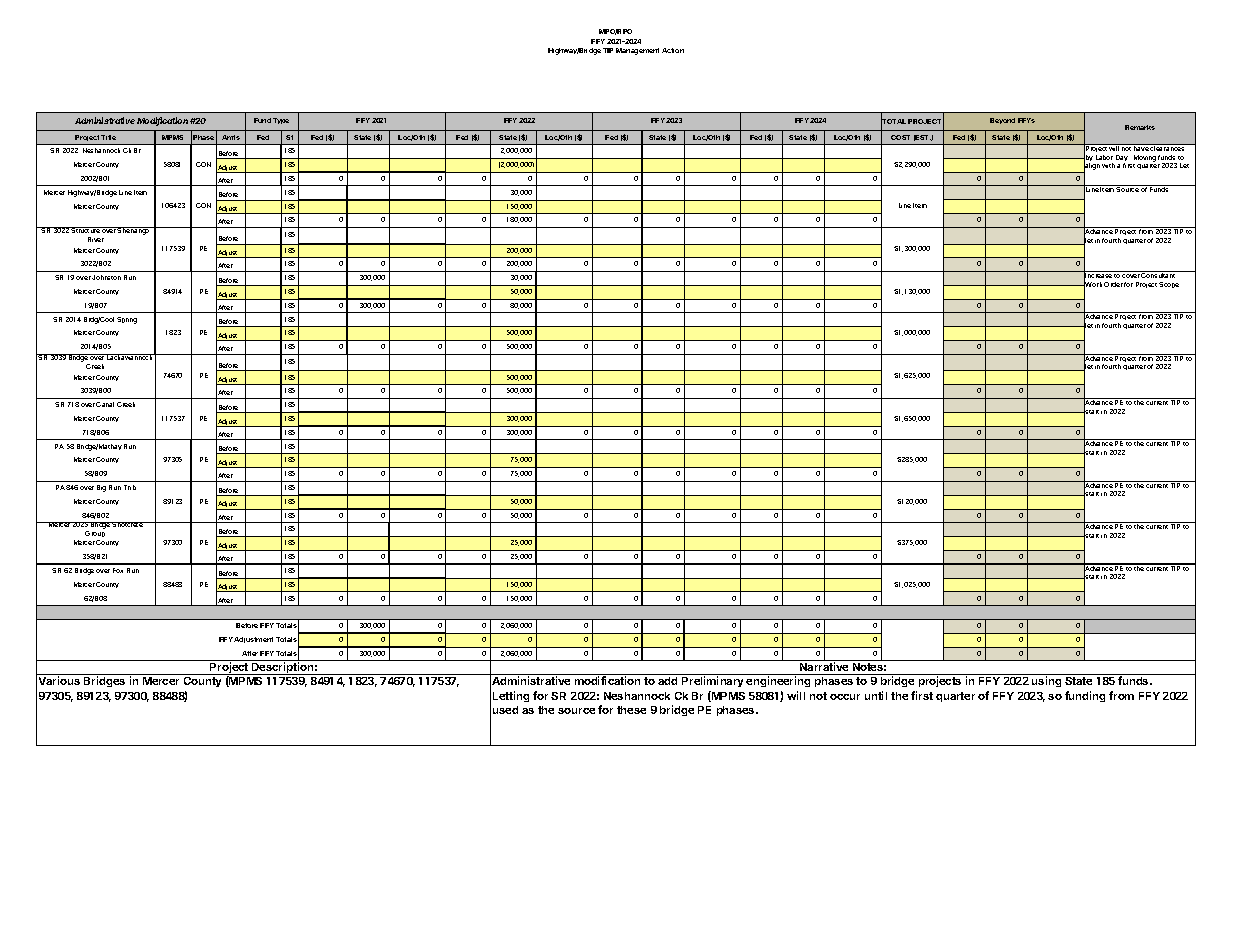  Describe the element at coordinates (1169, 285) in the document. I see `Scope` at that location.
